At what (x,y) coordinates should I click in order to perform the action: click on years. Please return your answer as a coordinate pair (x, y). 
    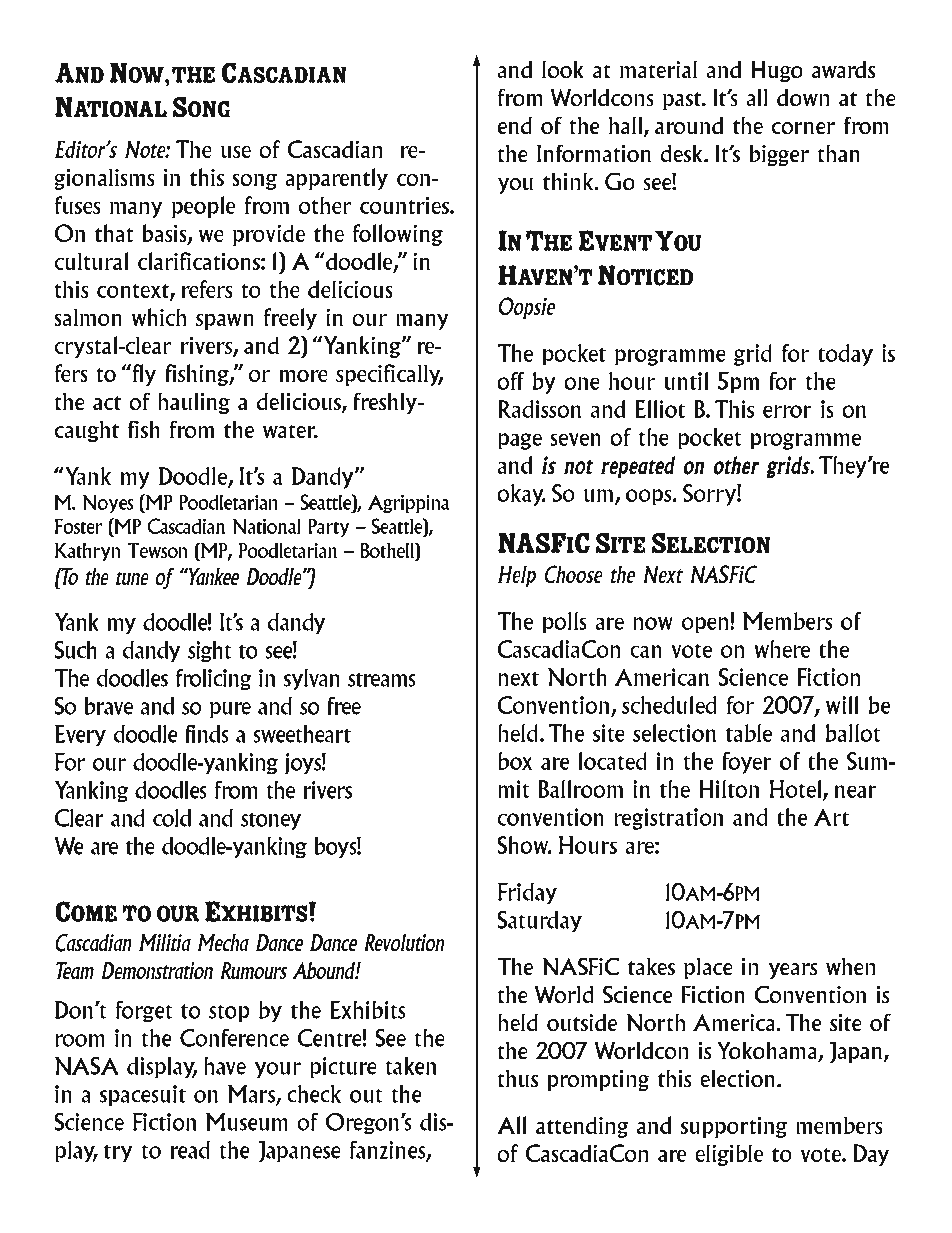
    Looking at the image, I should click on (793, 971).
